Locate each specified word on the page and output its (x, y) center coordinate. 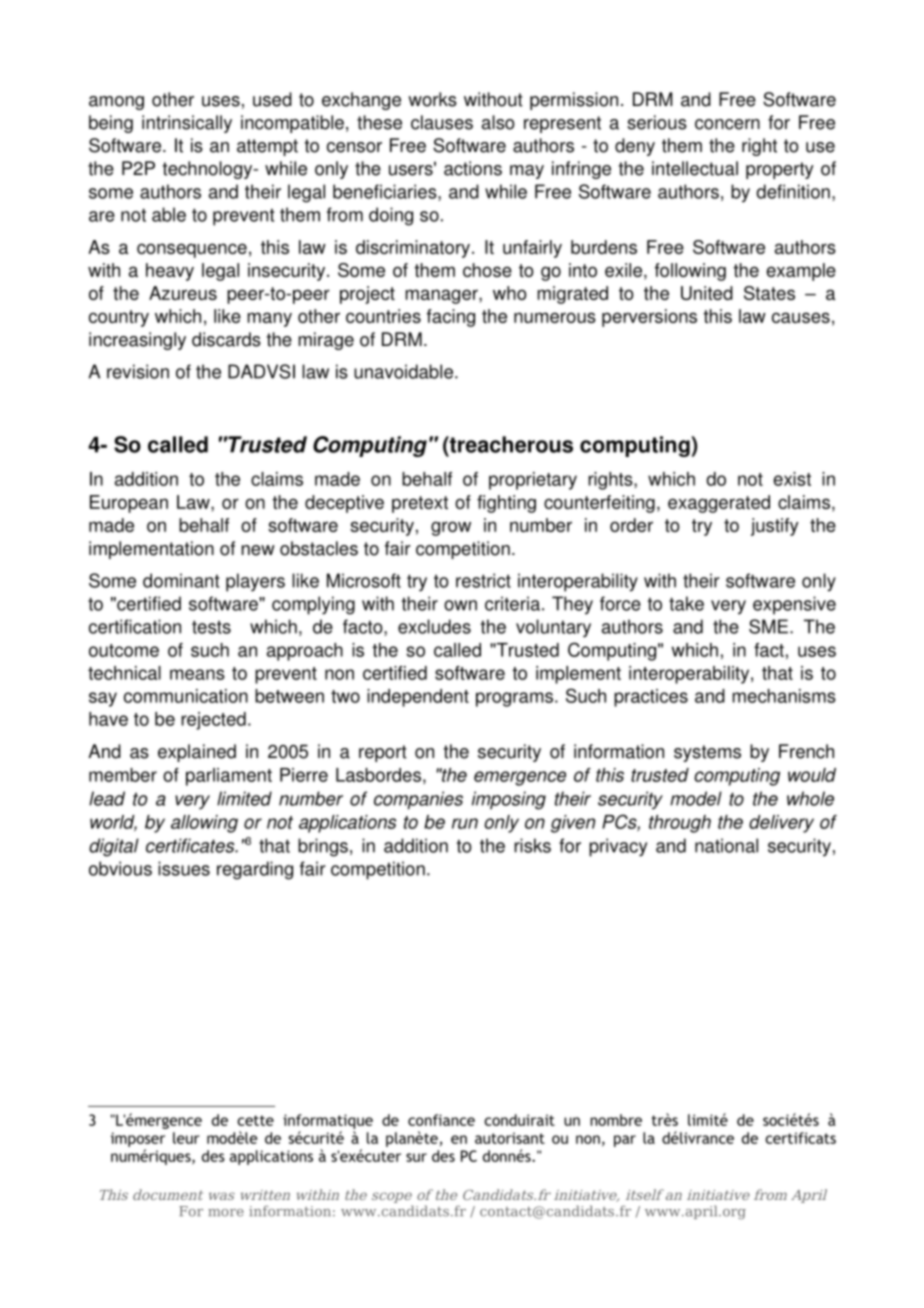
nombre (616, 1120)
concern (727, 124)
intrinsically (187, 124)
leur (186, 1138)
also (498, 122)
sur (416, 1157)
